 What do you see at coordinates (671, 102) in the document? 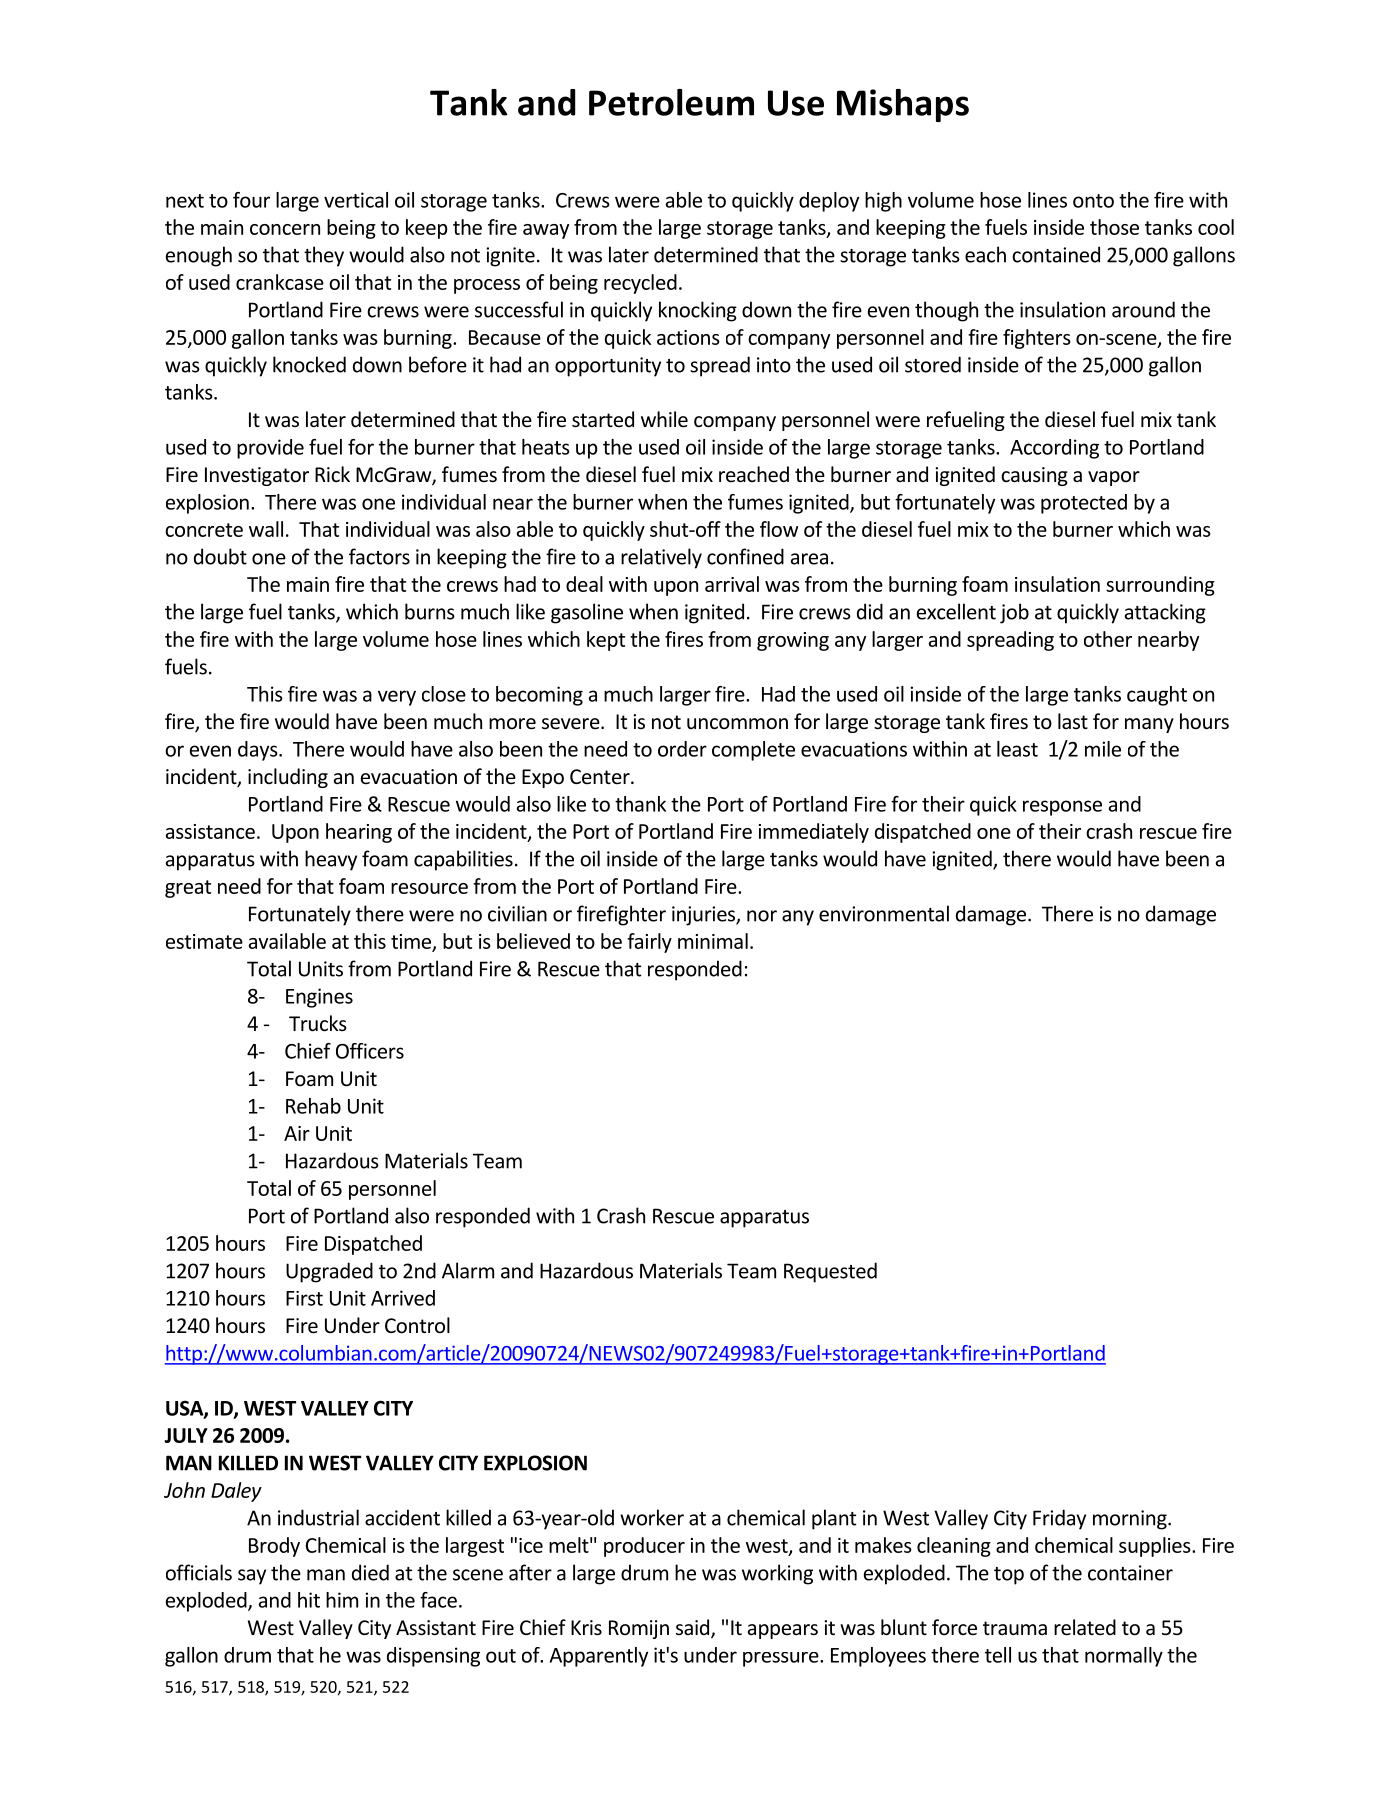
I see `Petroleum` at bounding box center [671, 102].
